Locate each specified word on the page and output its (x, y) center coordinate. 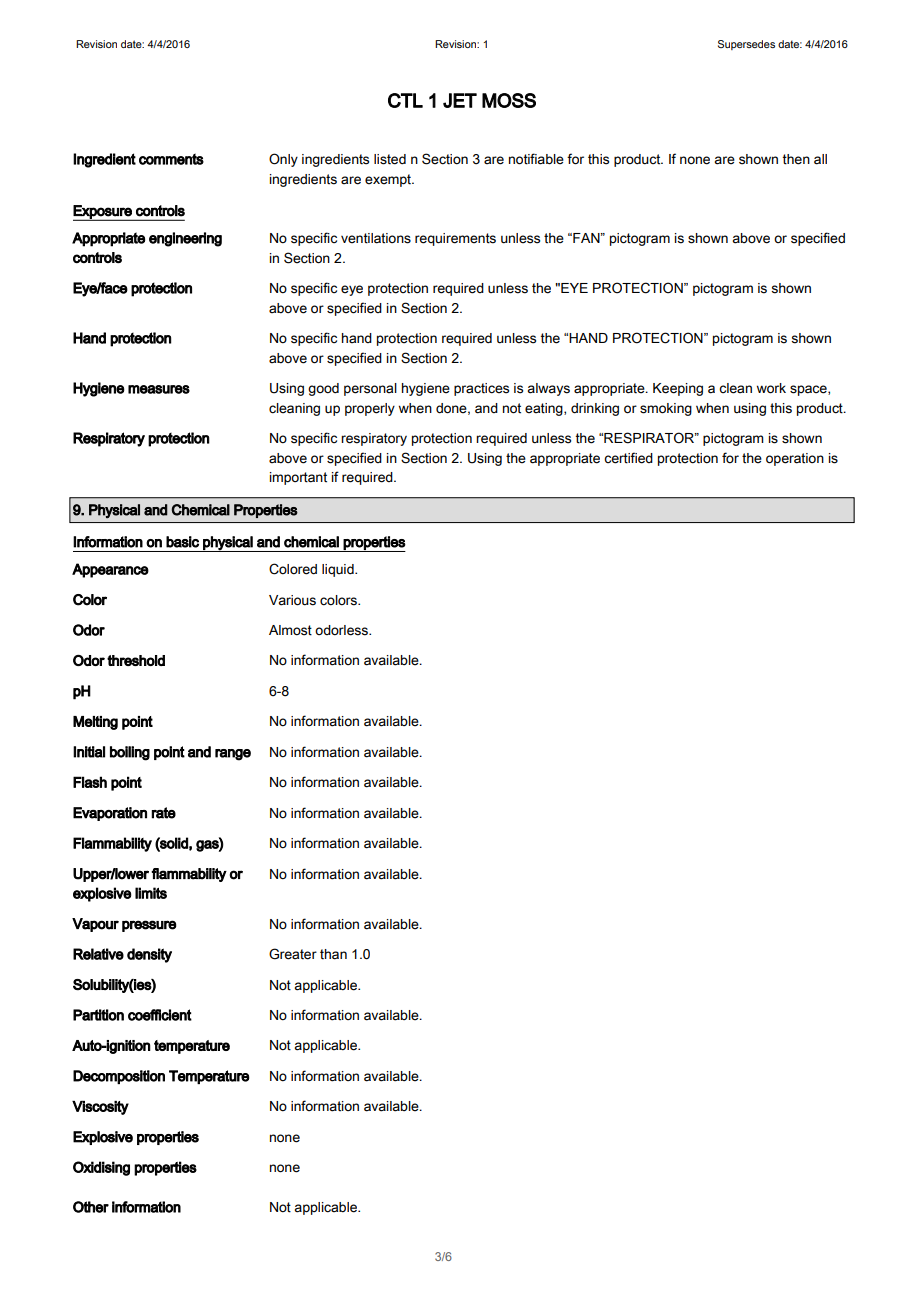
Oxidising (101, 1168)
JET (460, 100)
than (333, 954)
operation (795, 459)
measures (159, 389)
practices (481, 389)
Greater (293, 954)
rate (163, 813)
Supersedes (746, 45)
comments (171, 159)
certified (628, 458)
